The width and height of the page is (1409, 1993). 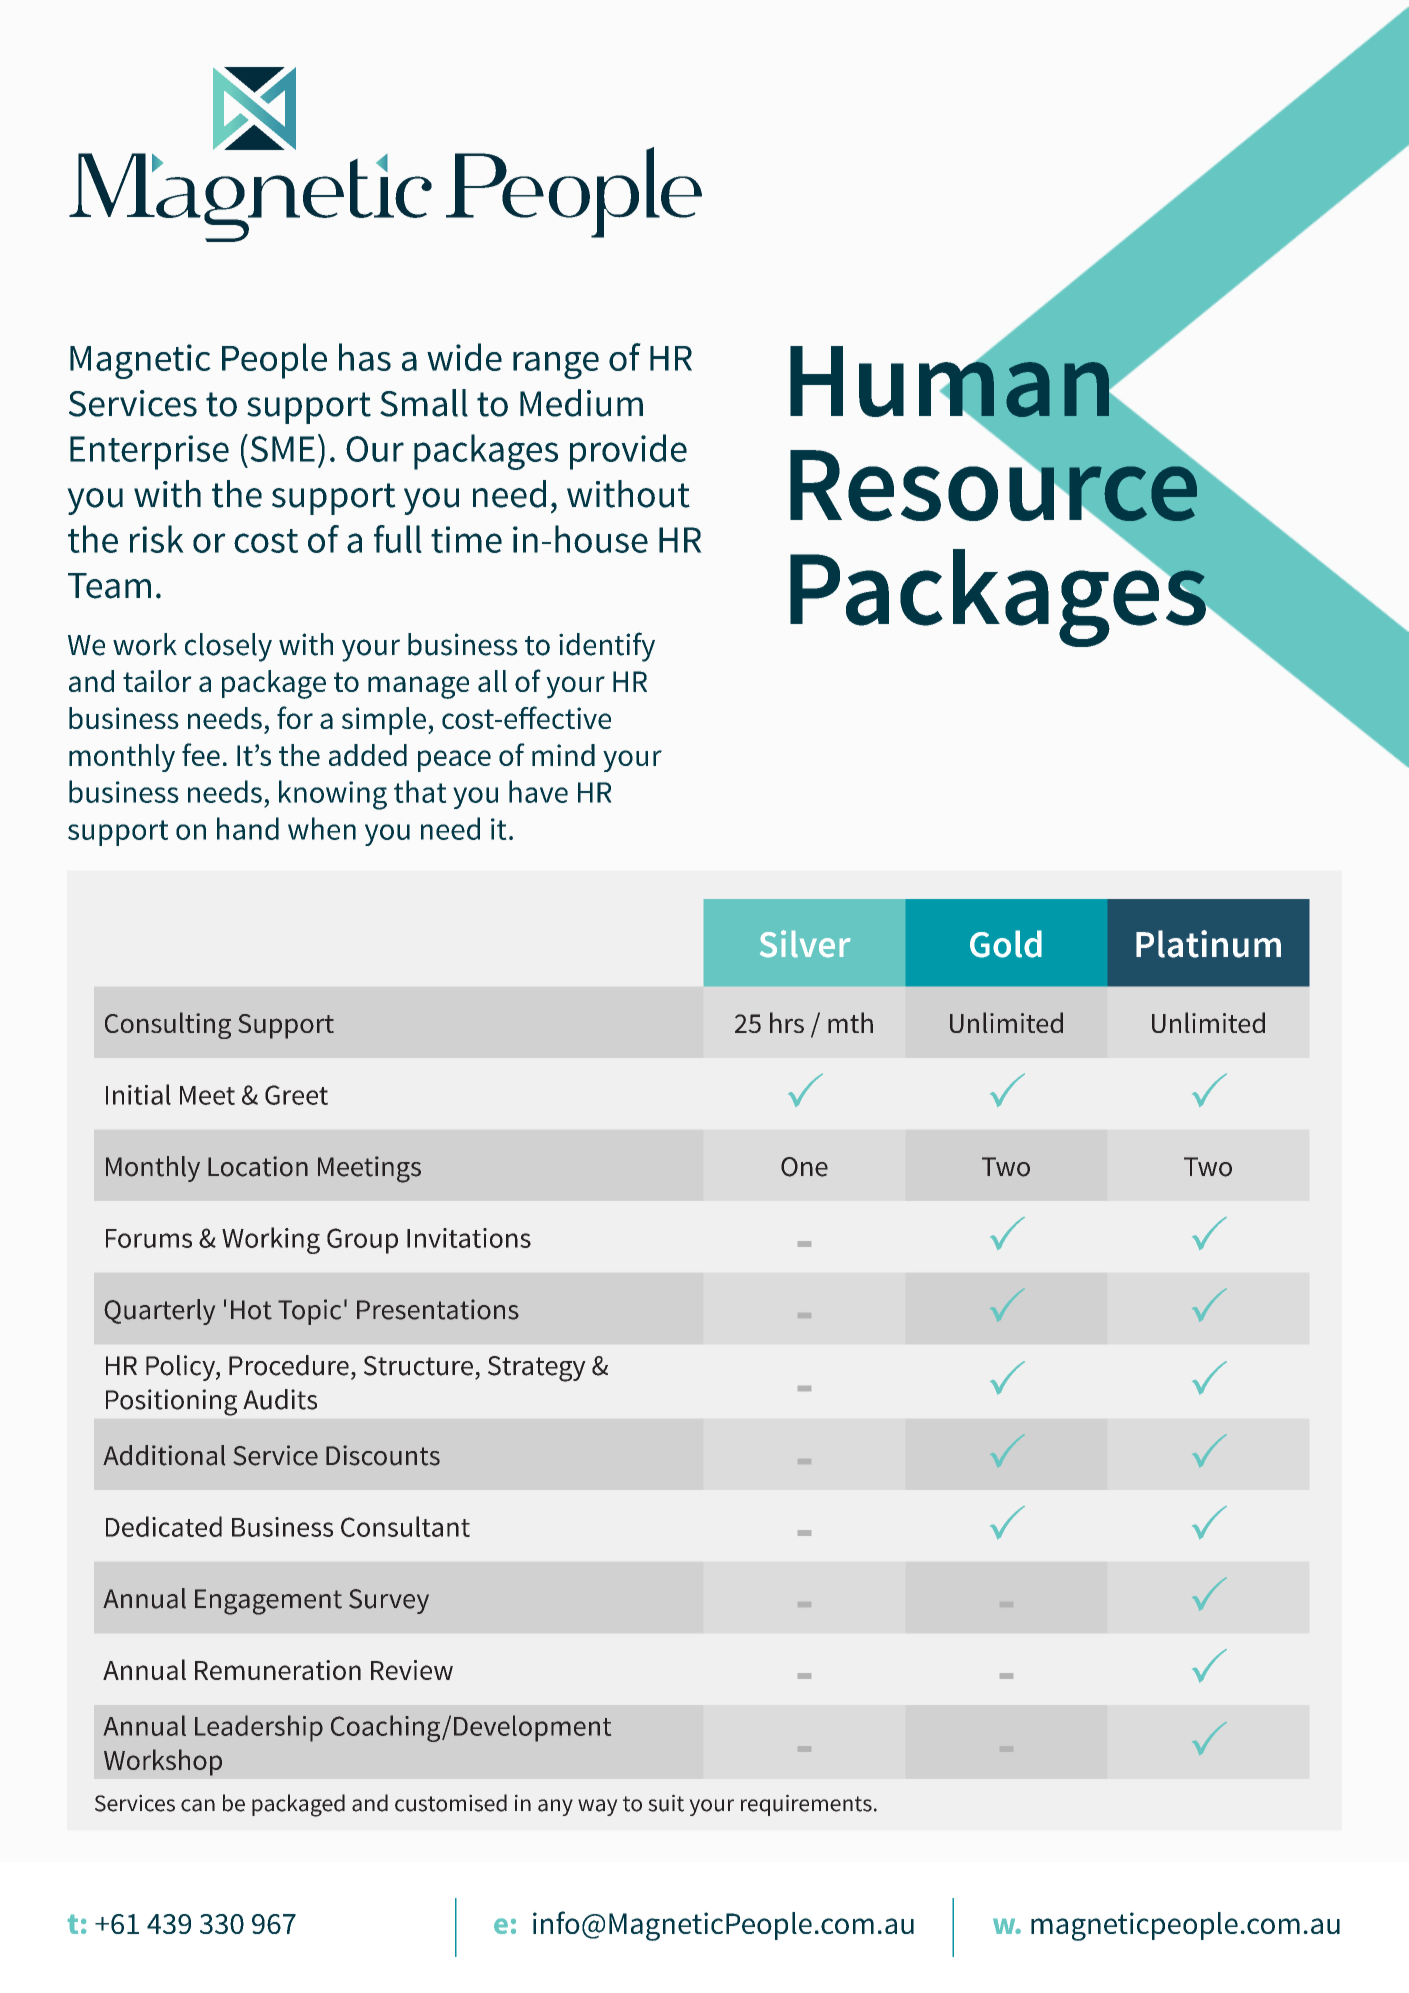 I want to click on Leadership, so click(x=259, y=1728).
